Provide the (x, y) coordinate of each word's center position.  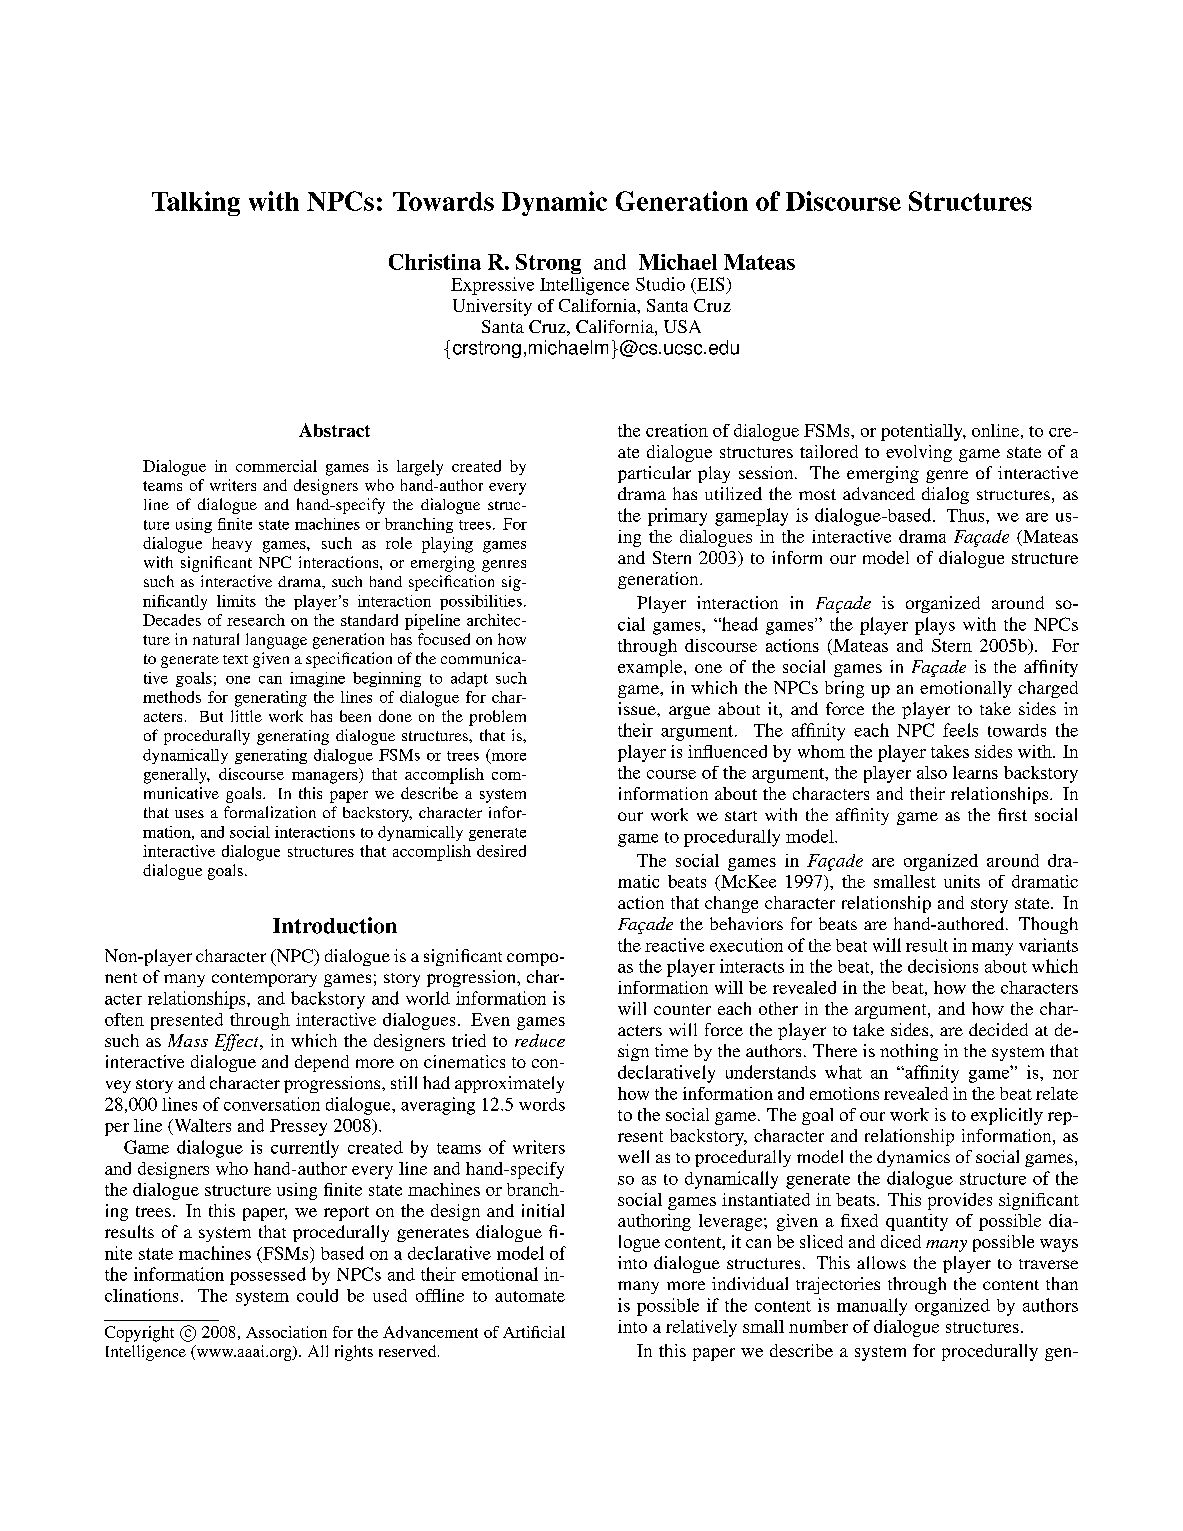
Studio (660, 284)
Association (286, 1332)
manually (872, 1307)
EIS (709, 284)
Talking (196, 203)
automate (530, 1296)
